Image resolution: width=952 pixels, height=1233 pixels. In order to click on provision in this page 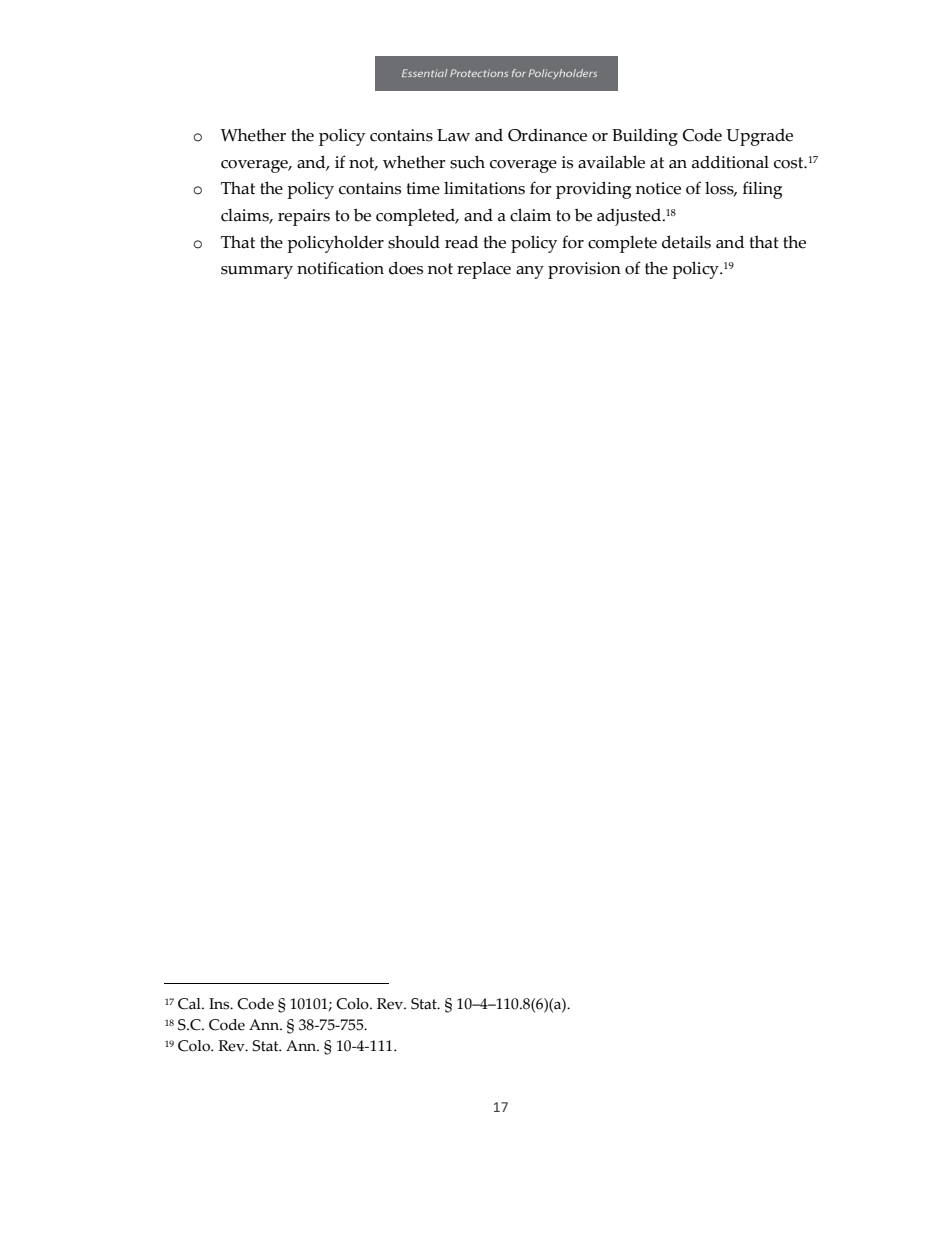, I will do `click(584, 270)`.
